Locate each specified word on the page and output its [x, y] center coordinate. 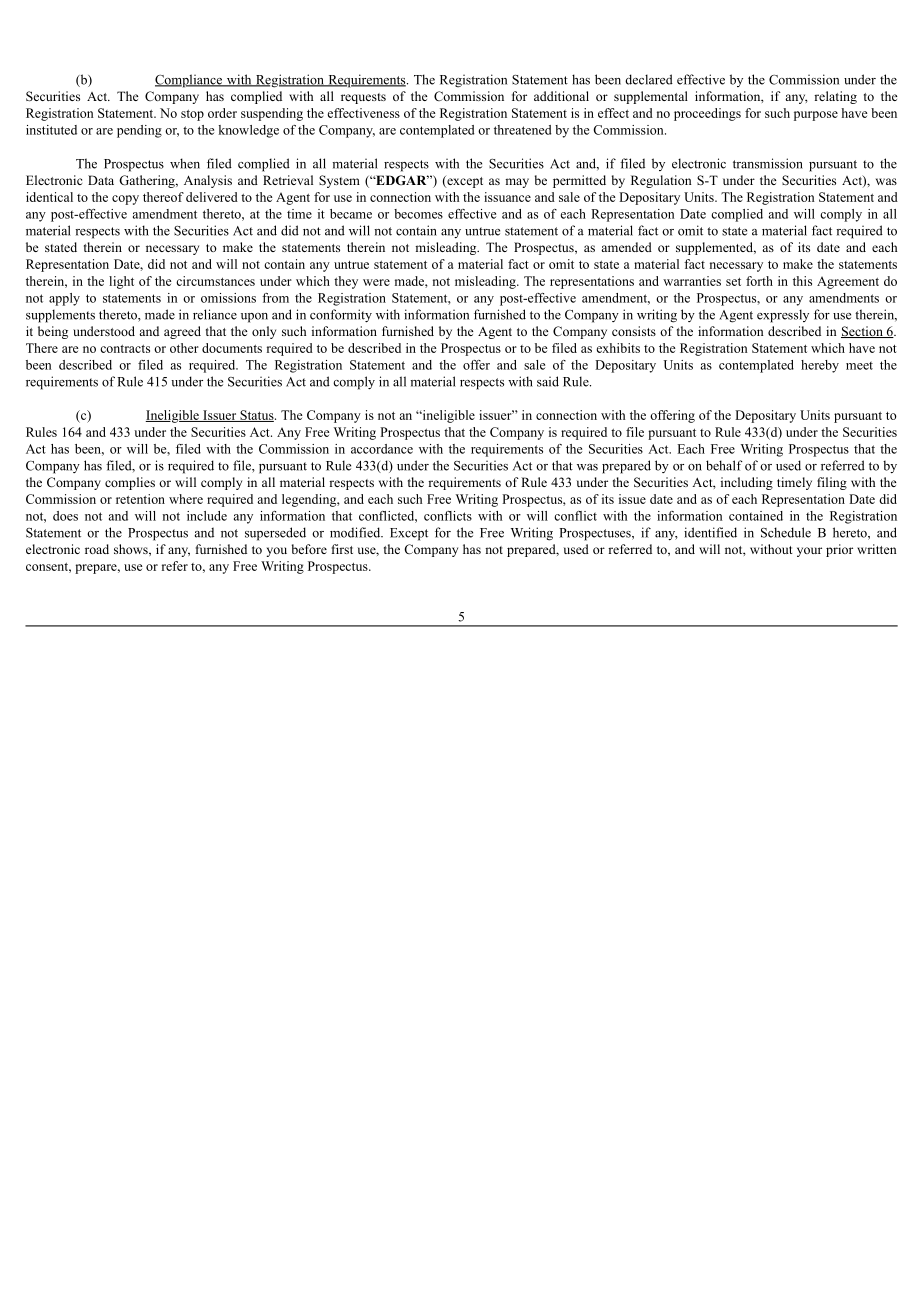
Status [257, 416]
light [121, 282]
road [97, 549]
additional [561, 96]
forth [759, 281]
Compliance [190, 81]
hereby [820, 366]
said [548, 381]
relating [835, 97]
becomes [418, 214]
